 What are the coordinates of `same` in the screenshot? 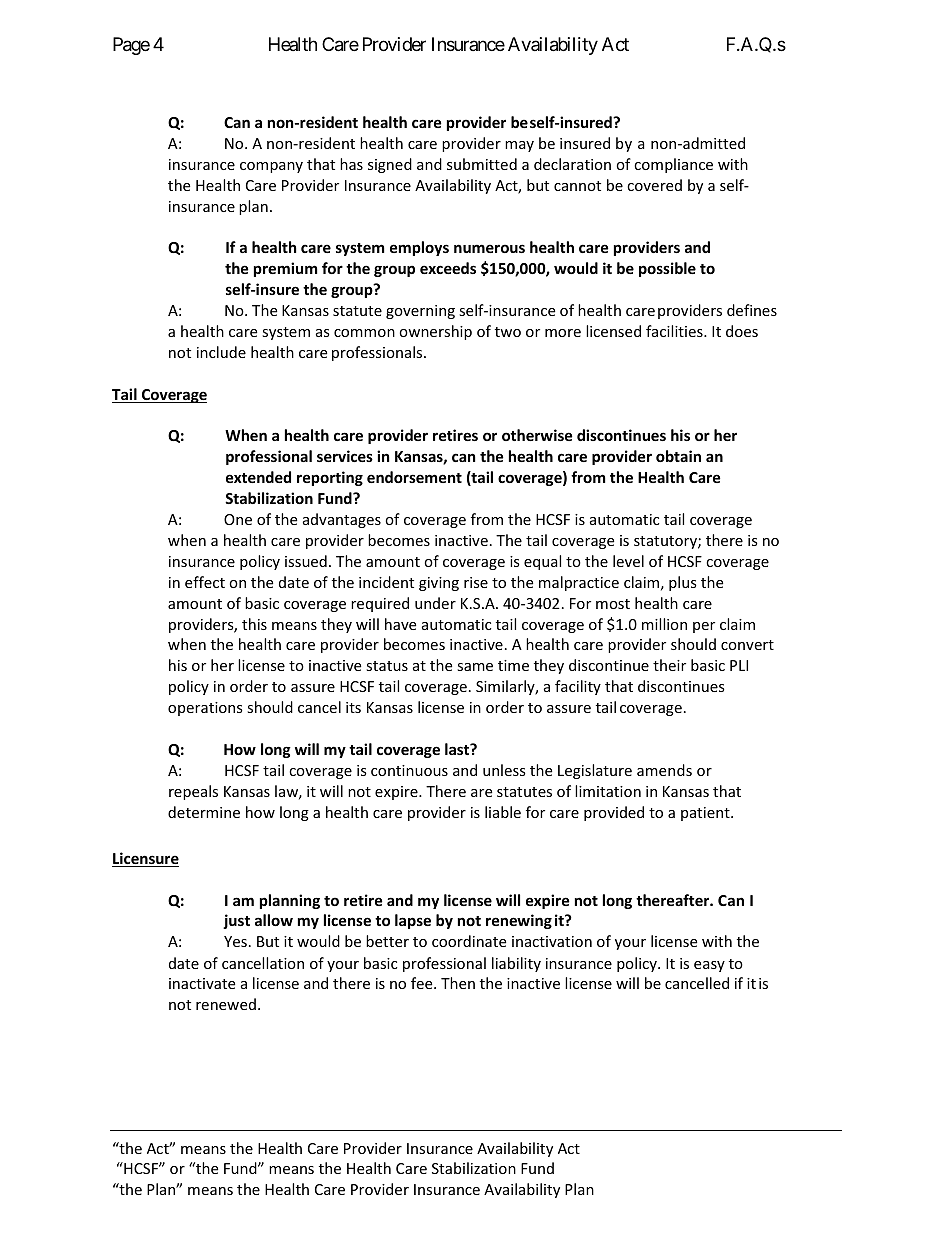 It's located at (475, 667).
